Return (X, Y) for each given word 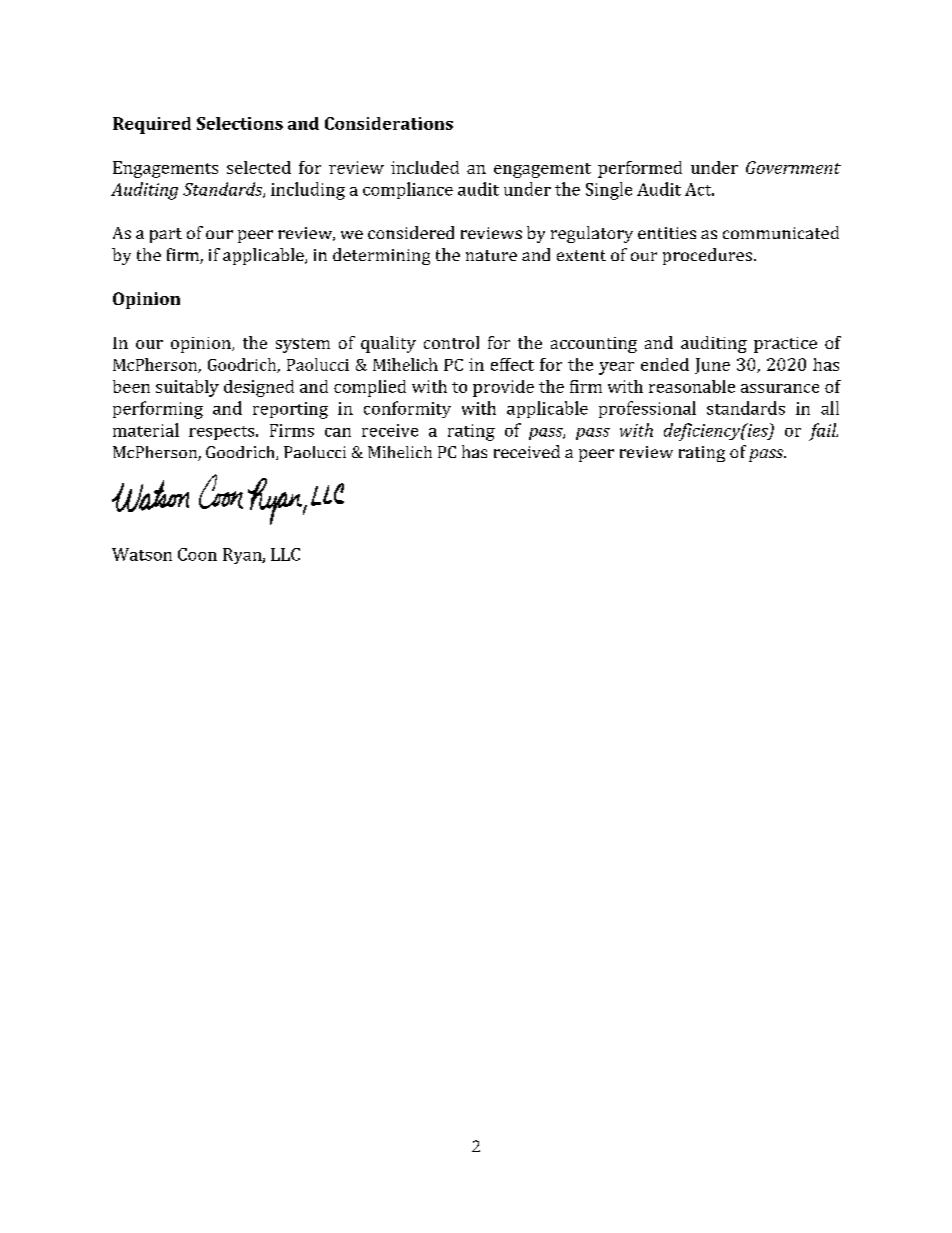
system (303, 345)
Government (793, 167)
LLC (285, 554)
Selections (240, 123)
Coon (197, 554)
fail (823, 432)
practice (785, 345)
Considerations (389, 123)
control (451, 342)
